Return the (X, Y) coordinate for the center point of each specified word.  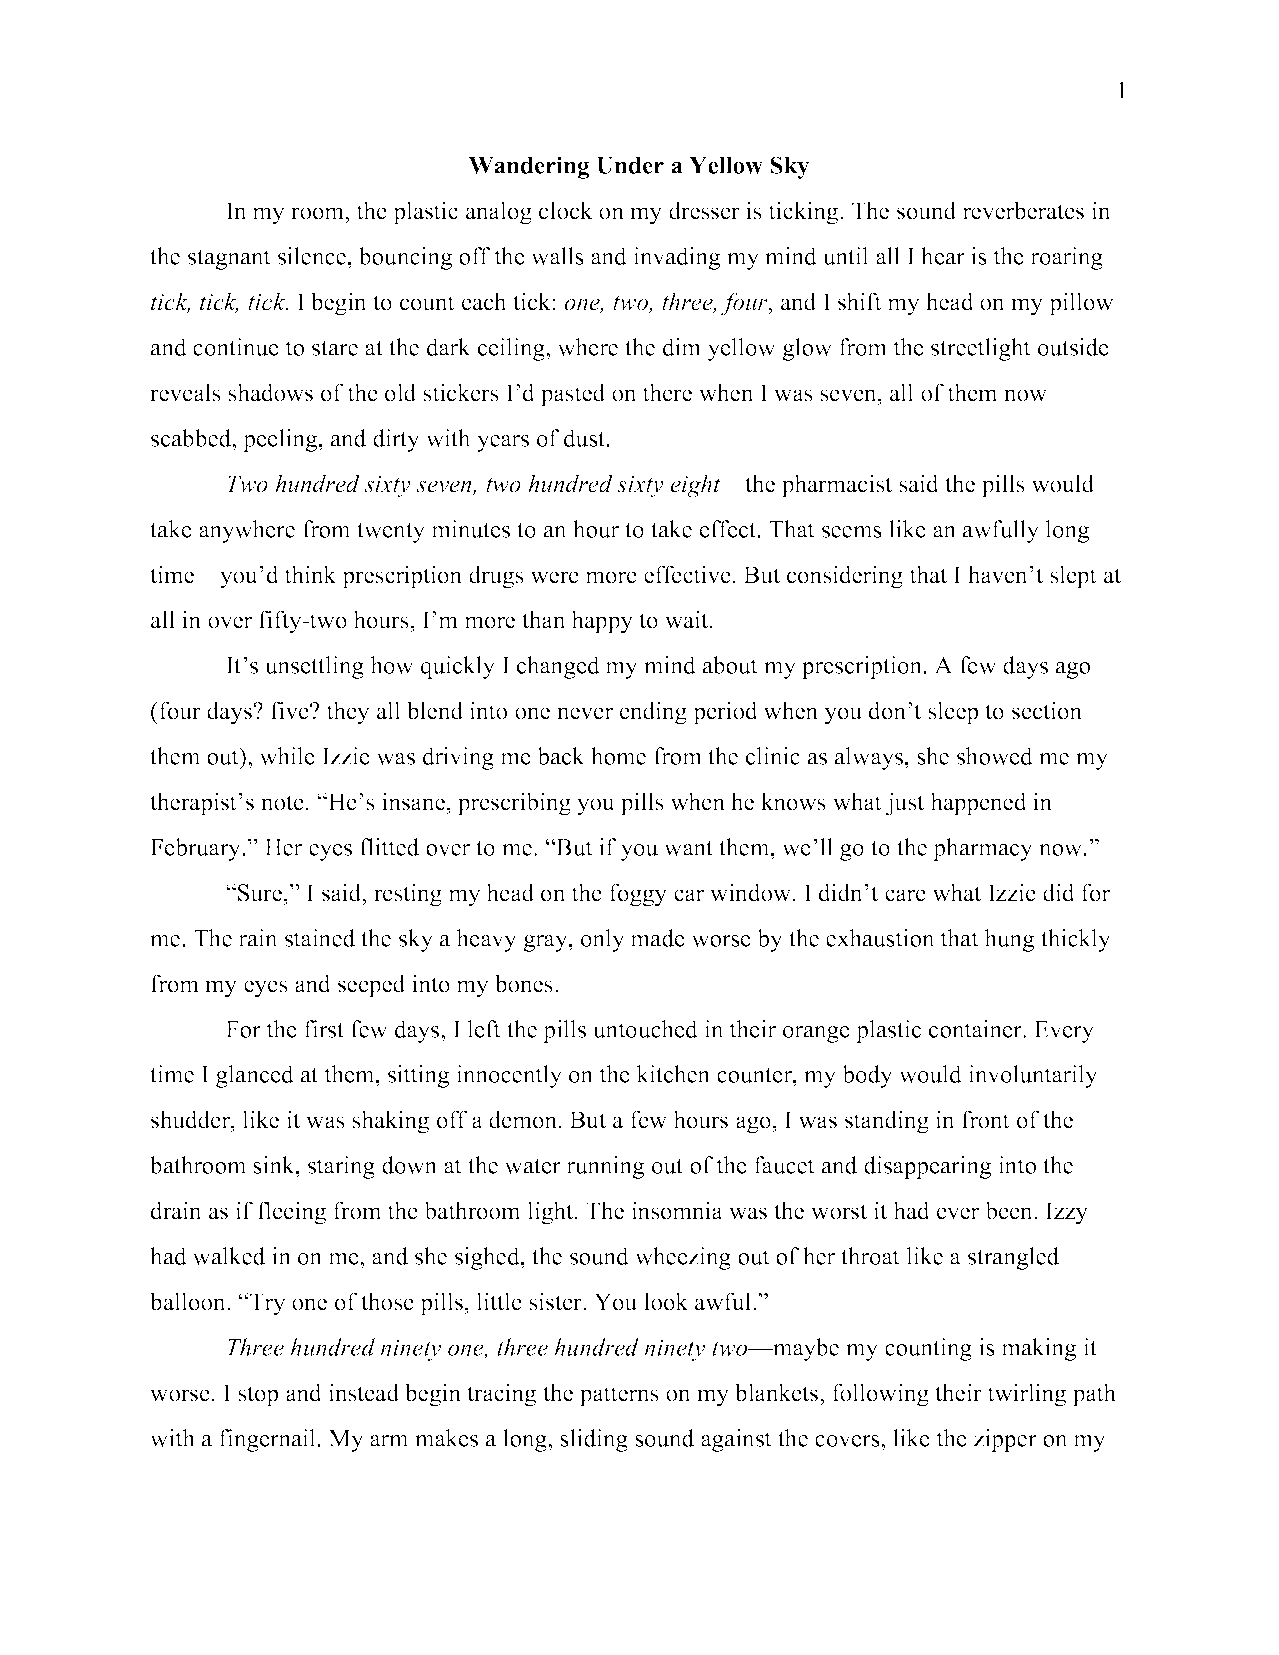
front (986, 1119)
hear (943, 256)
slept (1073, 577)
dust (584, 438)
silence (312, 256)
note (282, 803)
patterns (619, 1396)
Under (630, 165)
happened (979, 804)
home (618, 756)
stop (258, 1396)
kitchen (673, 1074)
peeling (280, 440)
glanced (255, 1076)
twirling (1026, 1395)
